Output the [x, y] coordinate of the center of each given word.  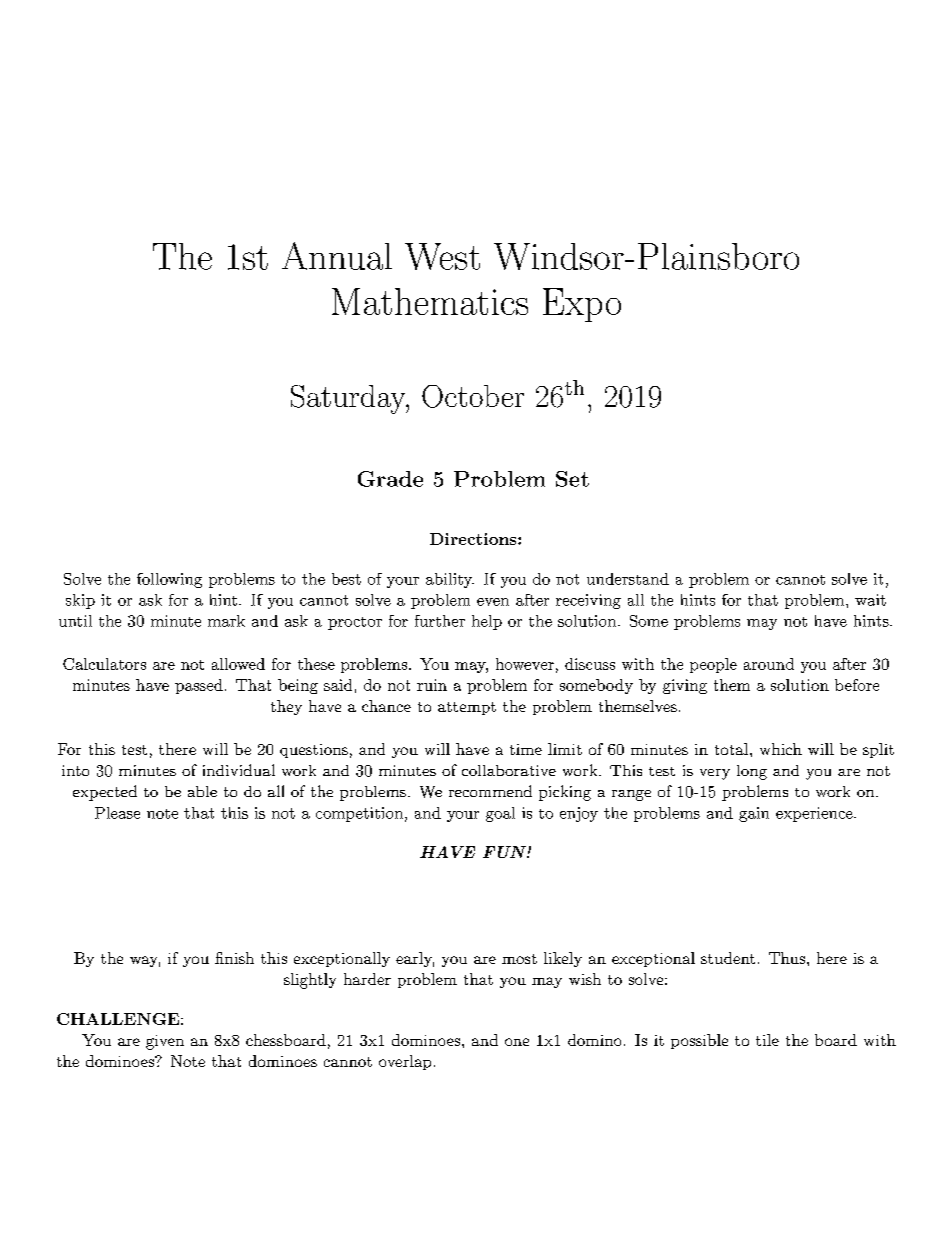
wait [870, 600]
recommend [490, 791]
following [169, 580]
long [752, 772]
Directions [474, 539]
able [202, 791]
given [165, 1042]
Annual [337, 256]
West [442, 256]
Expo [582, 305]
